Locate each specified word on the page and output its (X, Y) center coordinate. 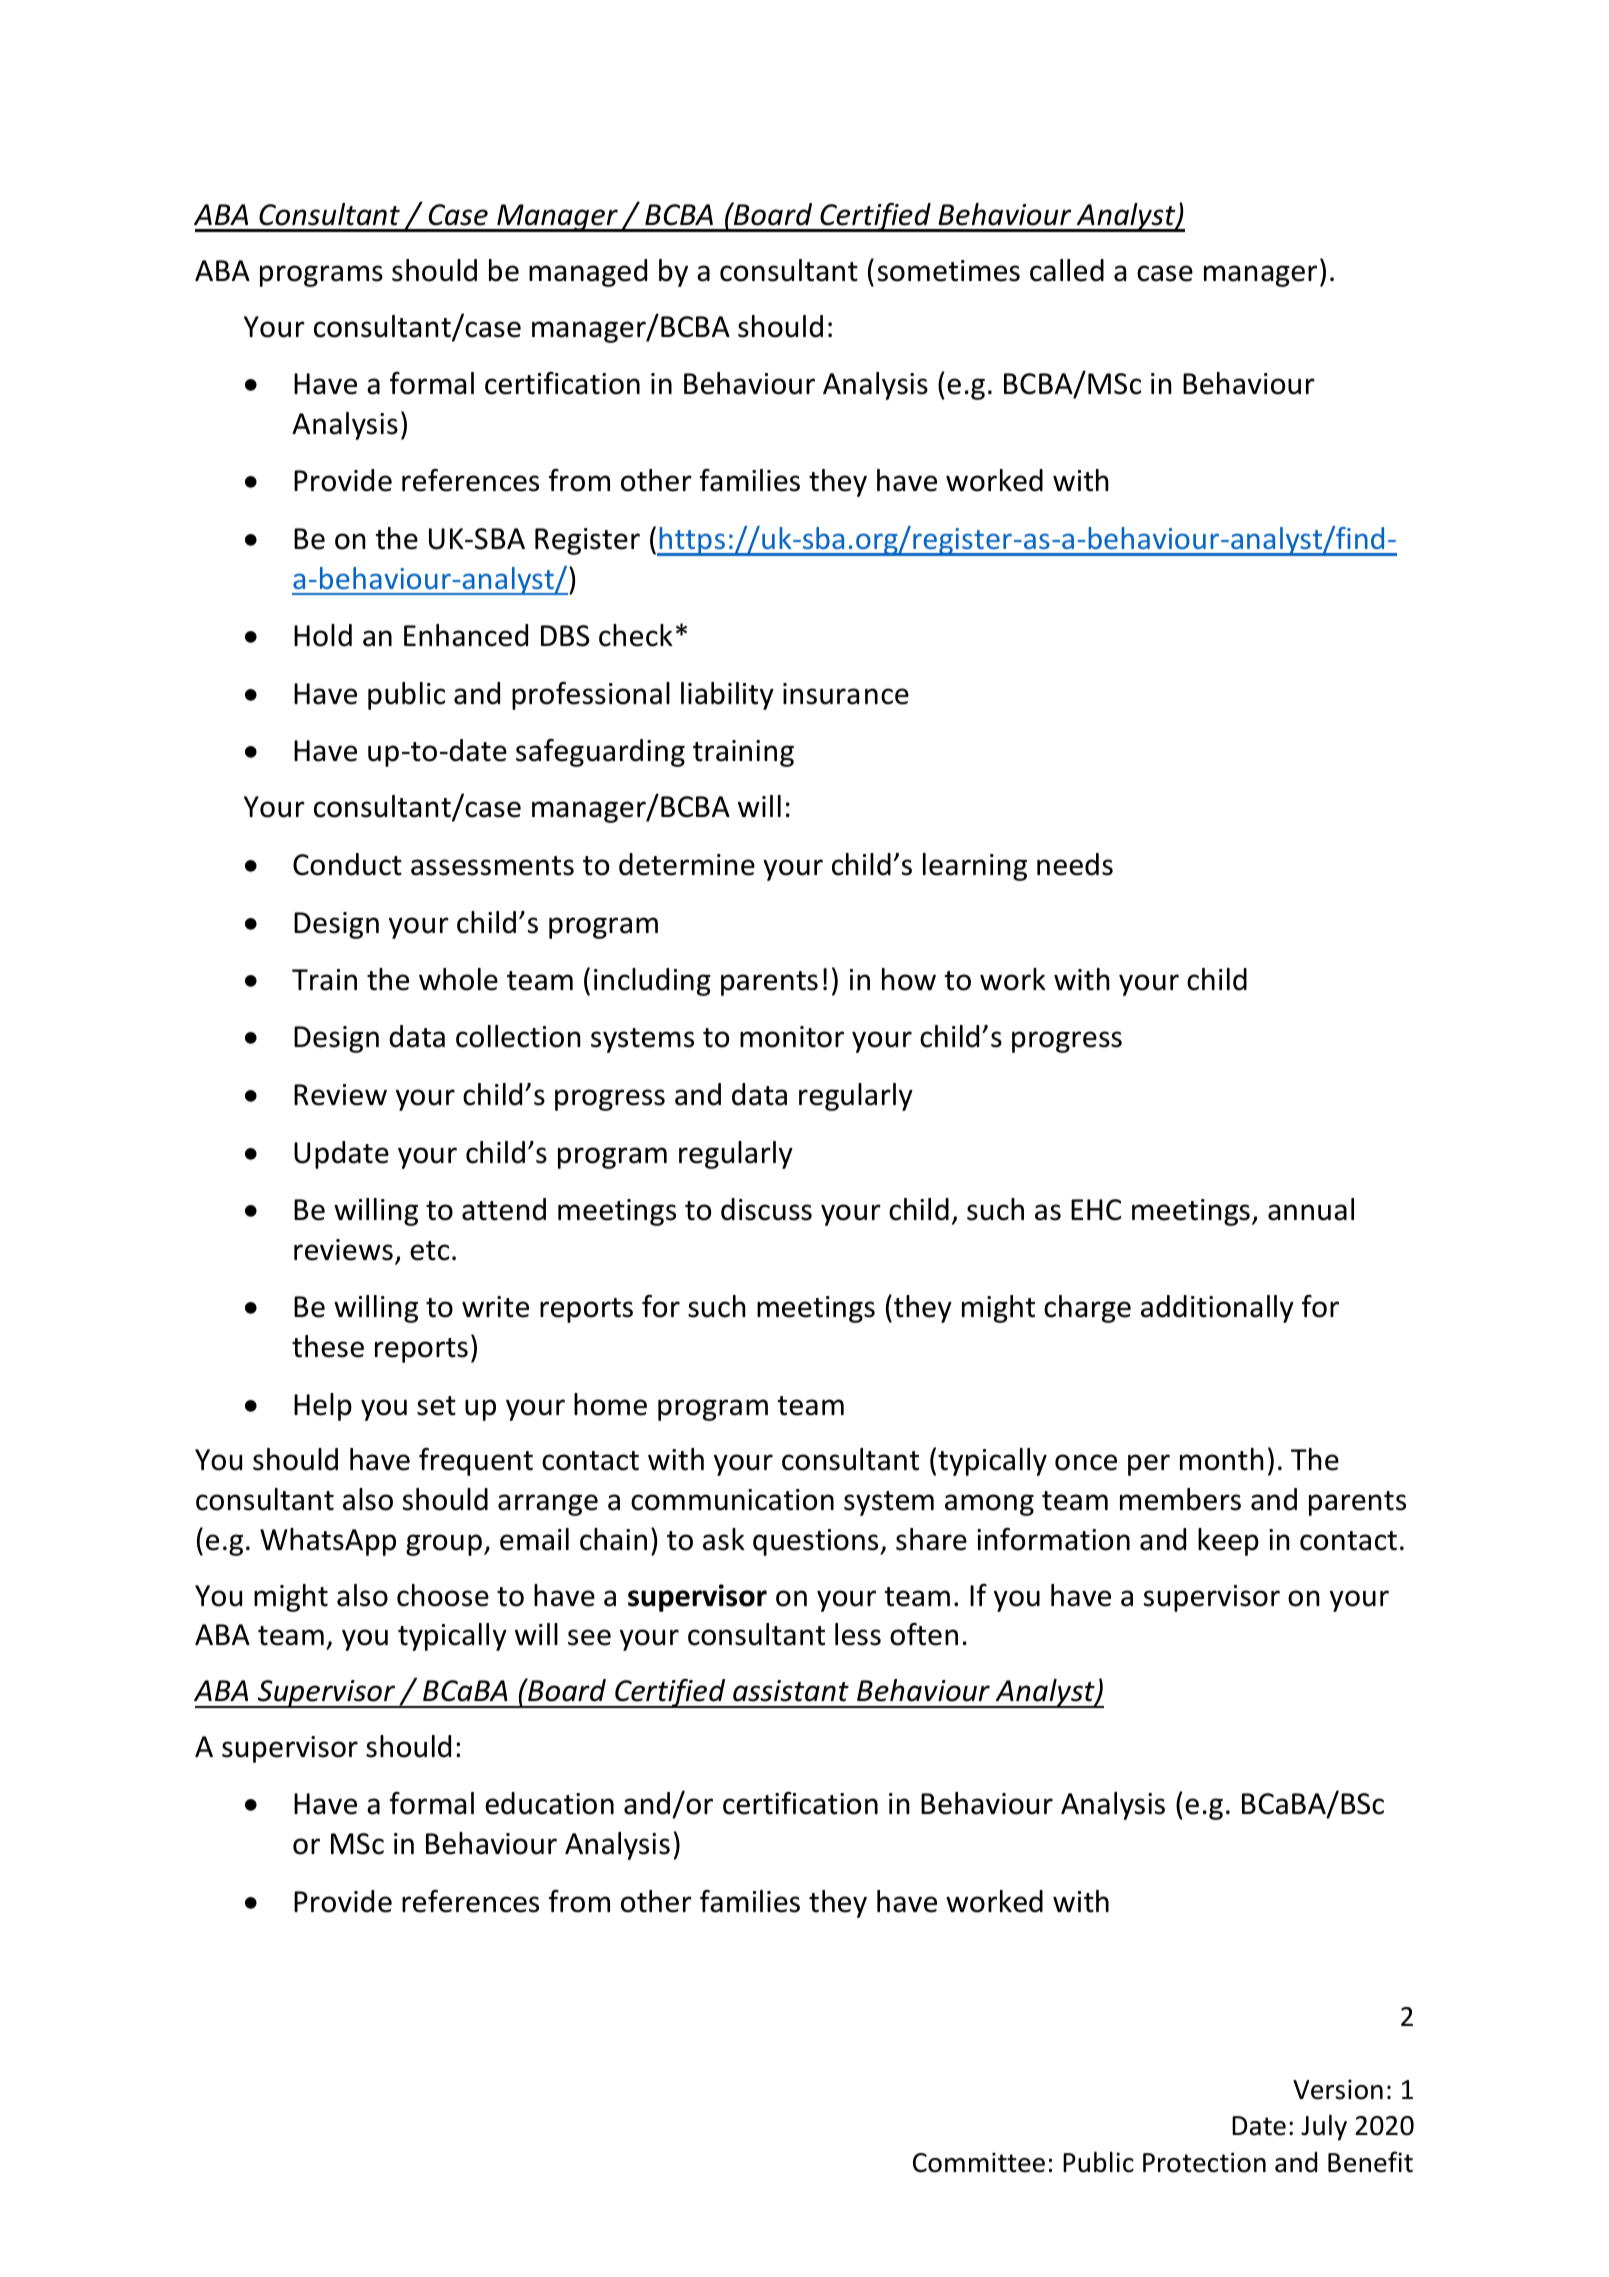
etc (429, 1251)
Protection (1204, 2162)
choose (443, 1595)
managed (588, 273)
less (858, 1634)
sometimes (949, 271)
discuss (766, 1209)
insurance (846, 694)
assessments (492, 866)
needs (1075, 864)
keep (1228, 1542)
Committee (979, 2162)
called (1067, 270)
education (549, 1803)
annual (1311, 1209)
